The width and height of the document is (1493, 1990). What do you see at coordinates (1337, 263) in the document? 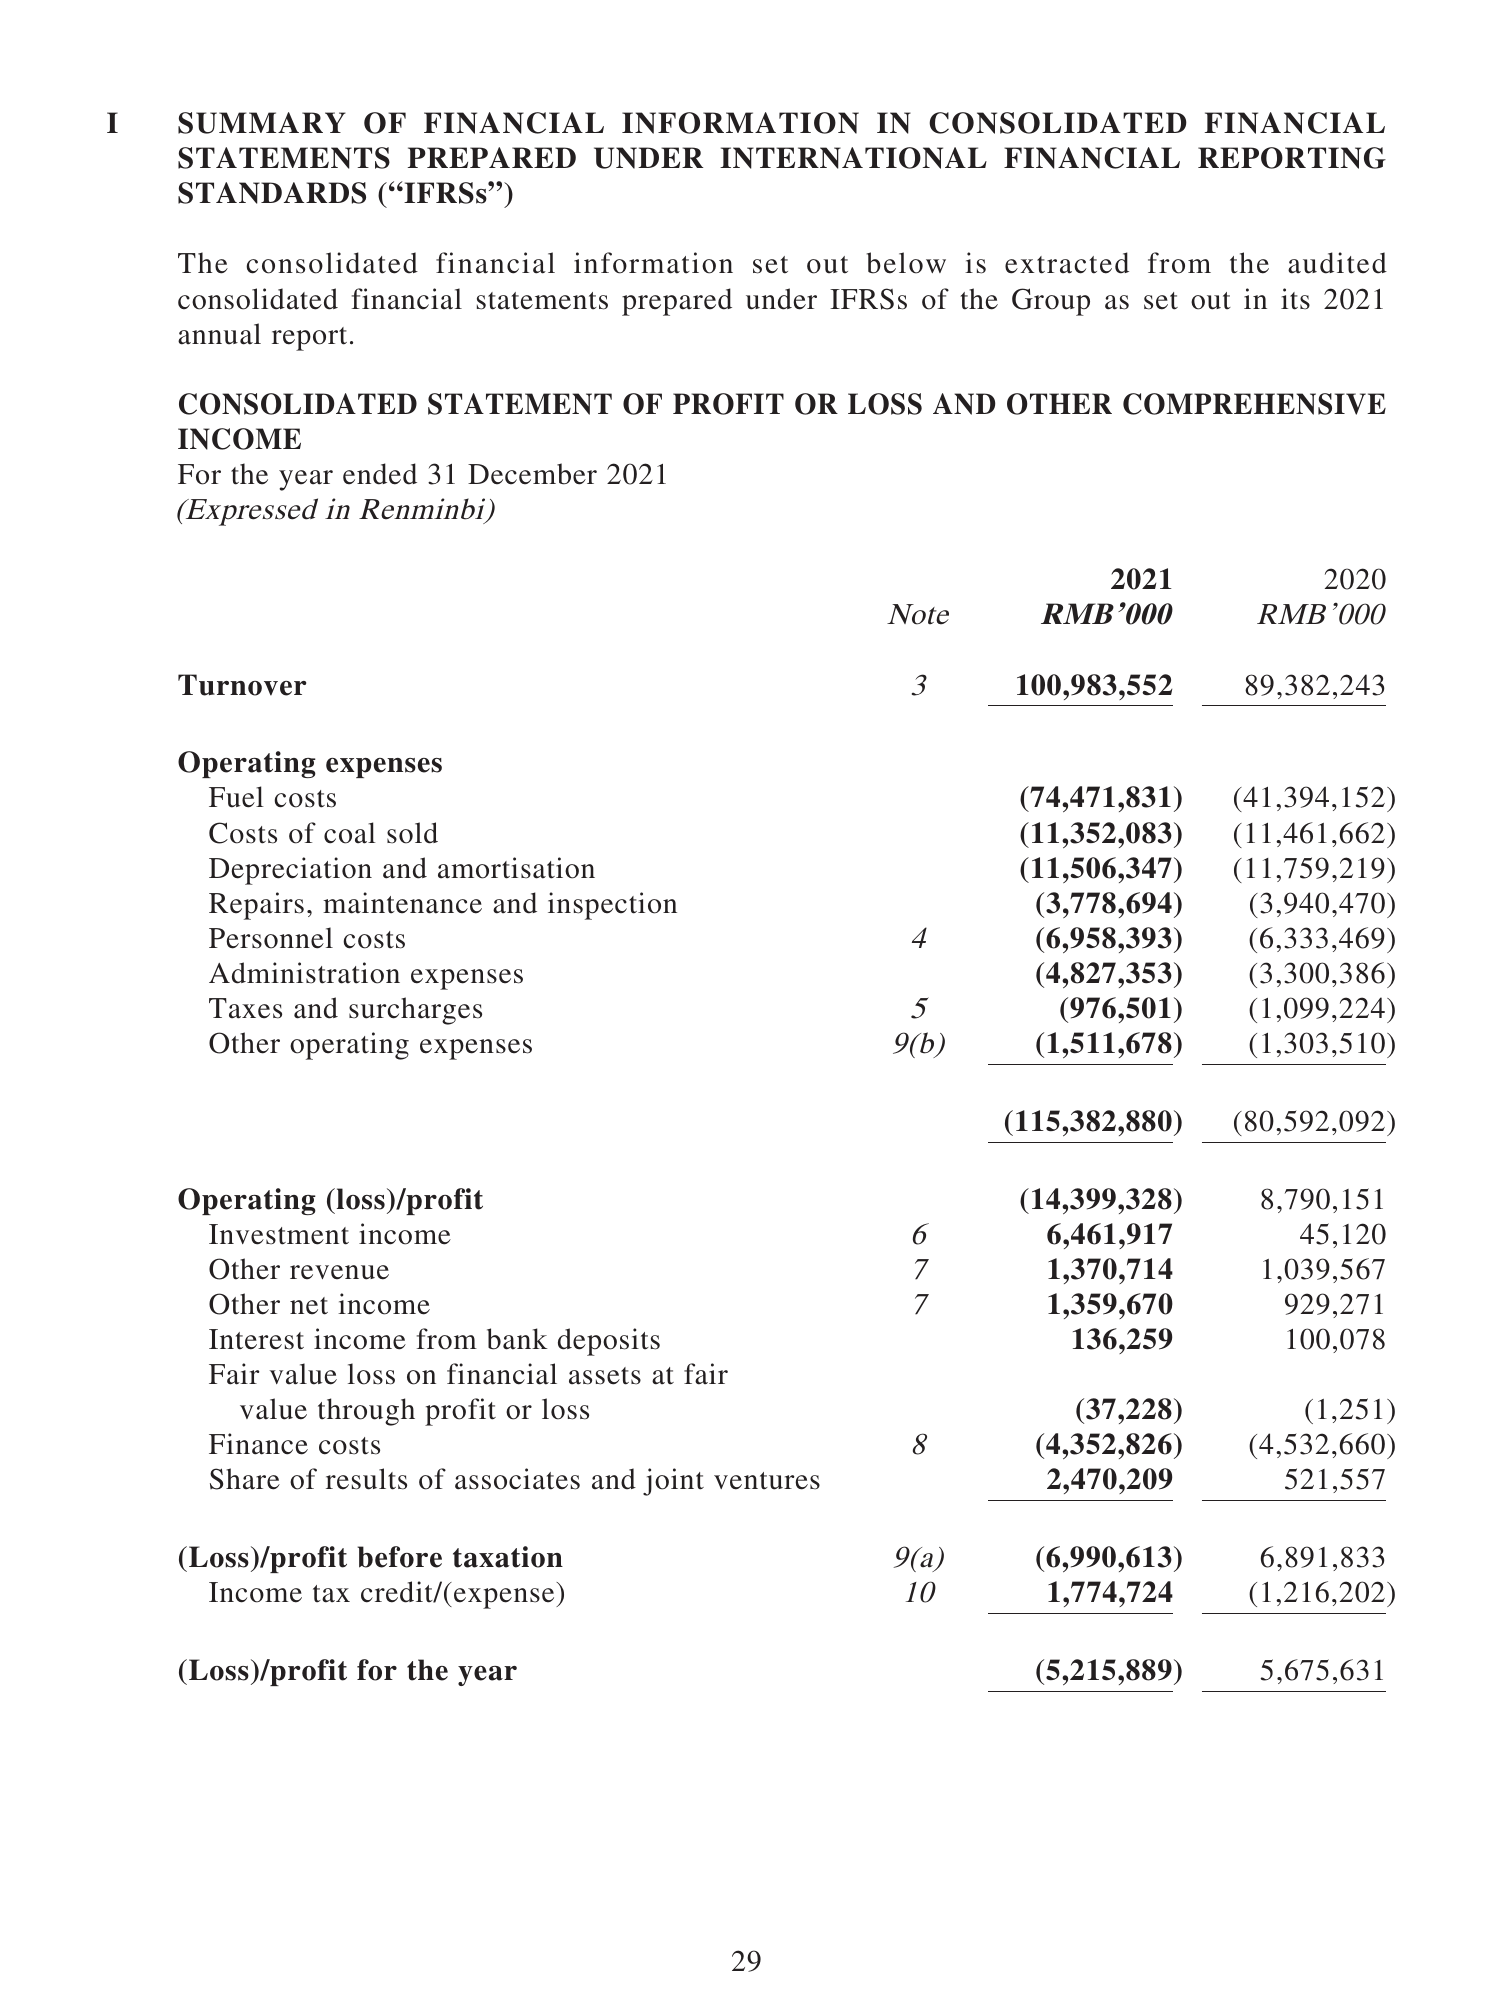
I see `audited` at bounding box center [1337, 263].
